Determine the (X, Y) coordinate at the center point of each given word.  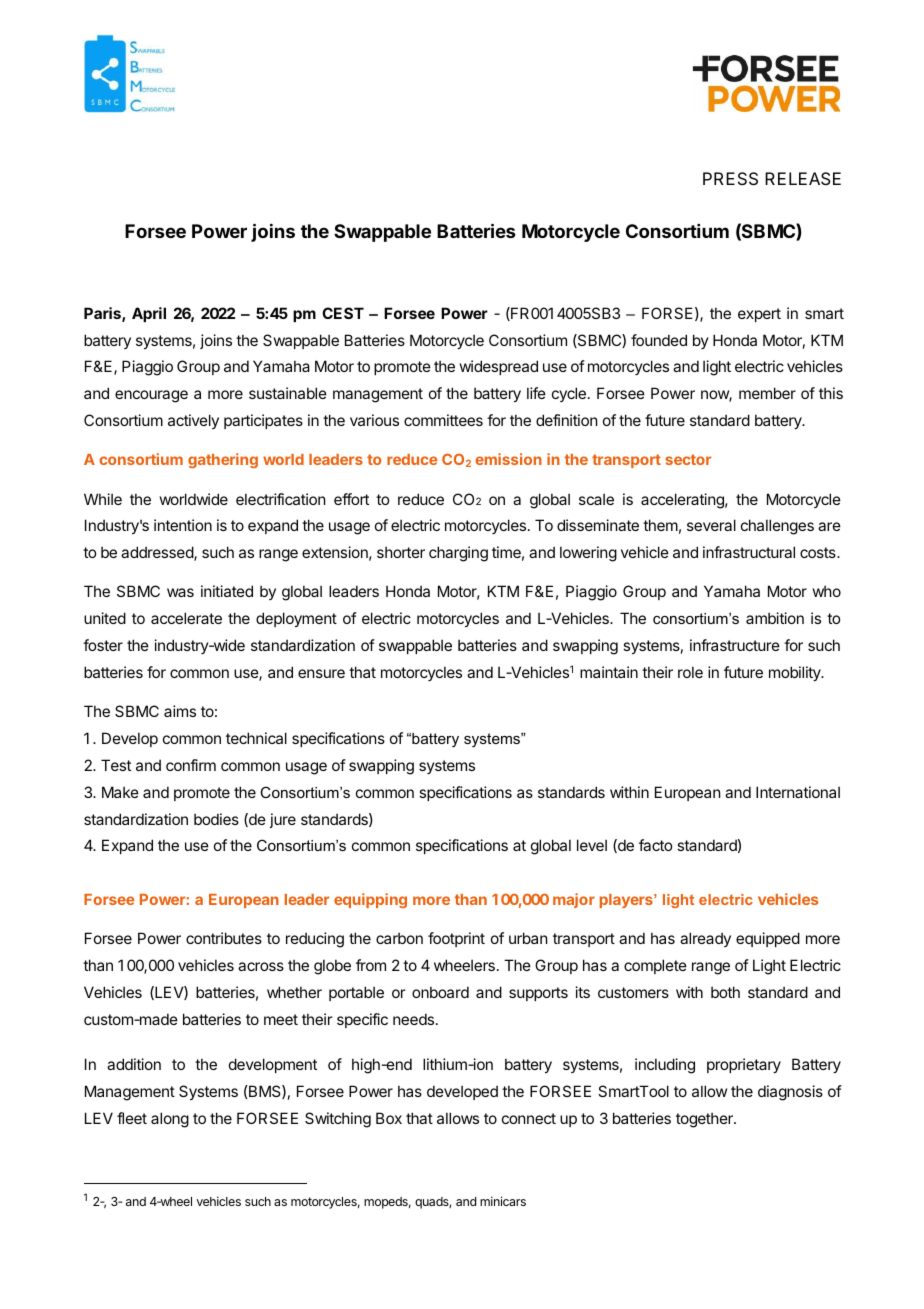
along (170, 1120)
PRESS (730, 178)
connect (529, 1118)
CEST (343, 313)
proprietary (744, 1065)
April (149, 314)
